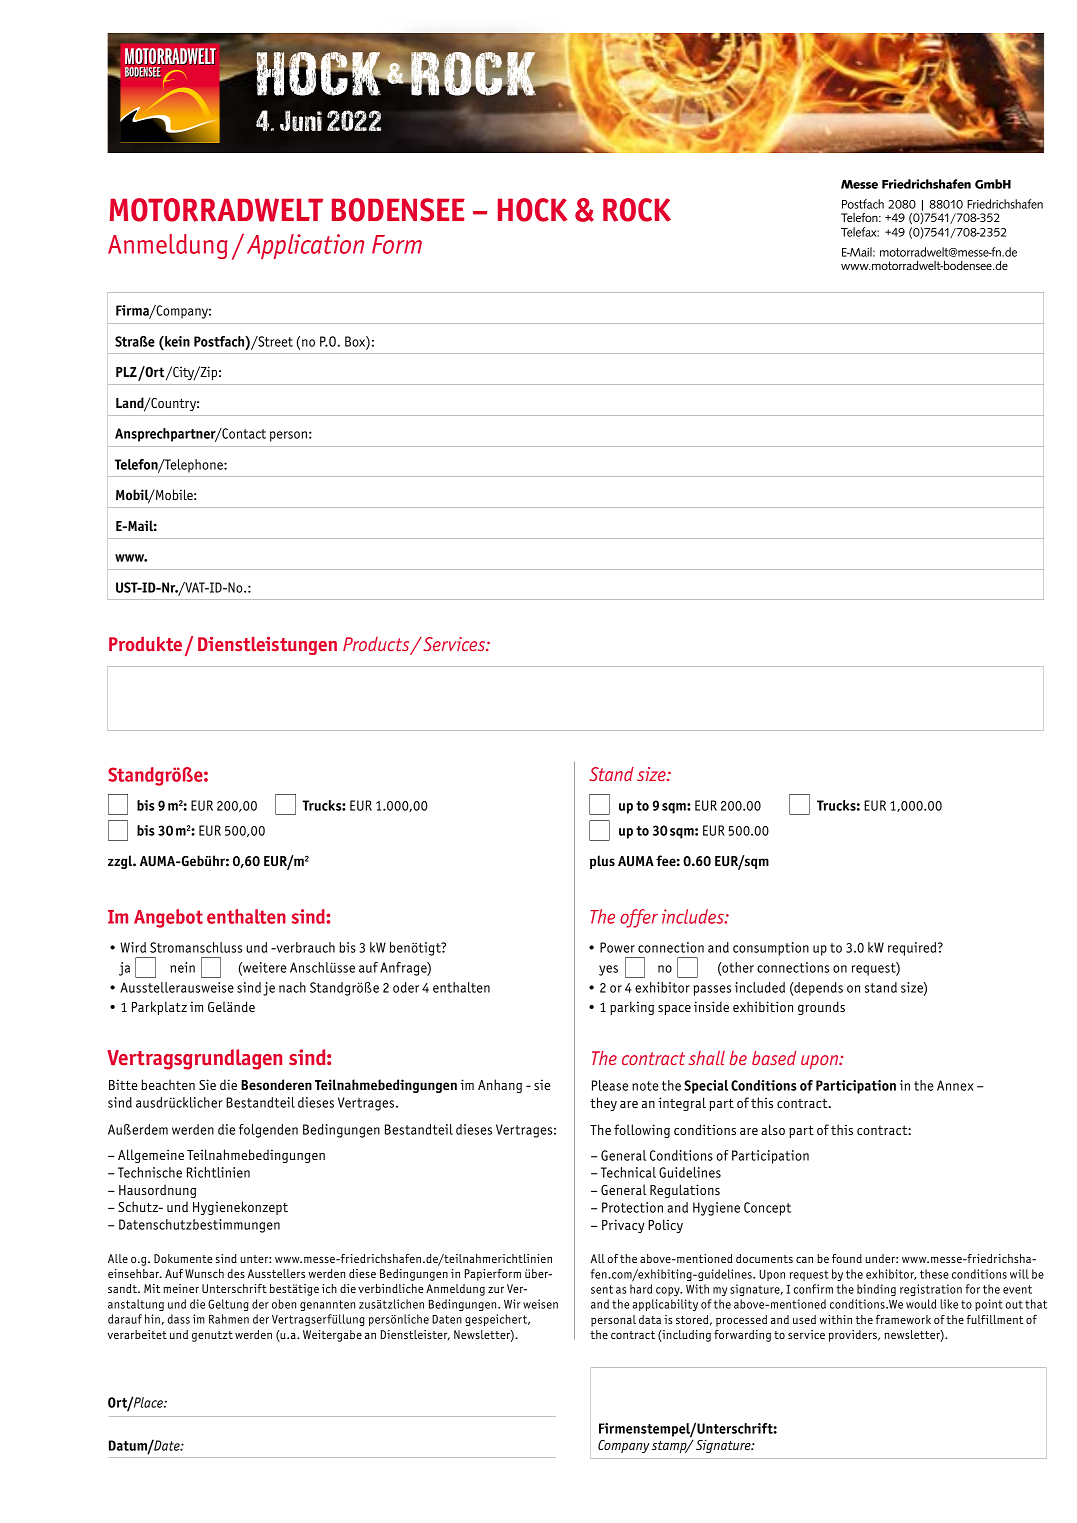 The width and height of the screenshot is (1077, 1523). Describe the element at coordinates (377, 645) in the screenshot. I see `Products` at that location.
